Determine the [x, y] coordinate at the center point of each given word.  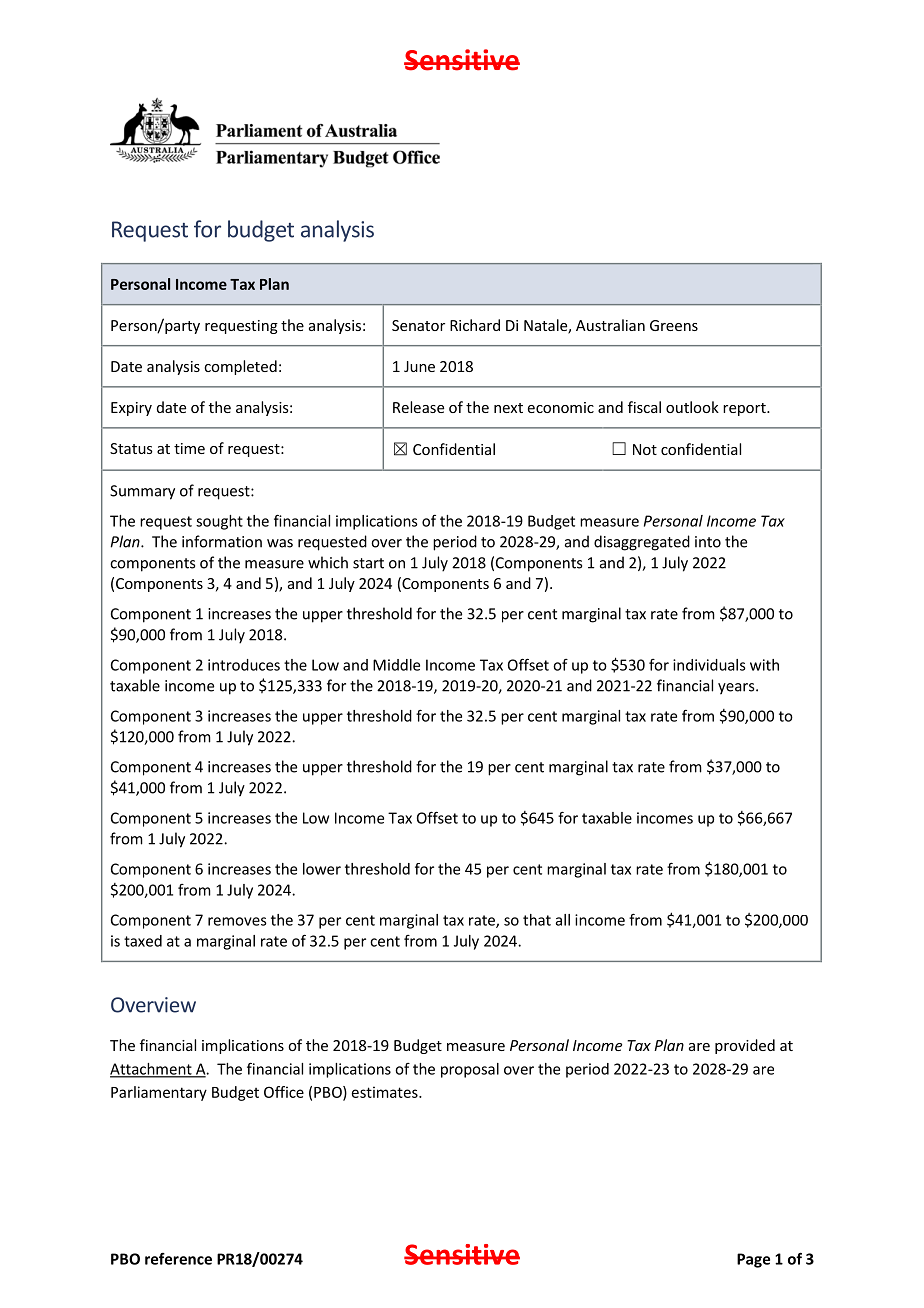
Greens [674, 325]
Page [753, 1260]
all [563, 920]
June [419, 366]
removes [237, 921]
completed [240, 367]
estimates [386, 1092]
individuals [709, 665]
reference [178, 1259]
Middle [396, 665]
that [537, 920]
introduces [244, 665]
